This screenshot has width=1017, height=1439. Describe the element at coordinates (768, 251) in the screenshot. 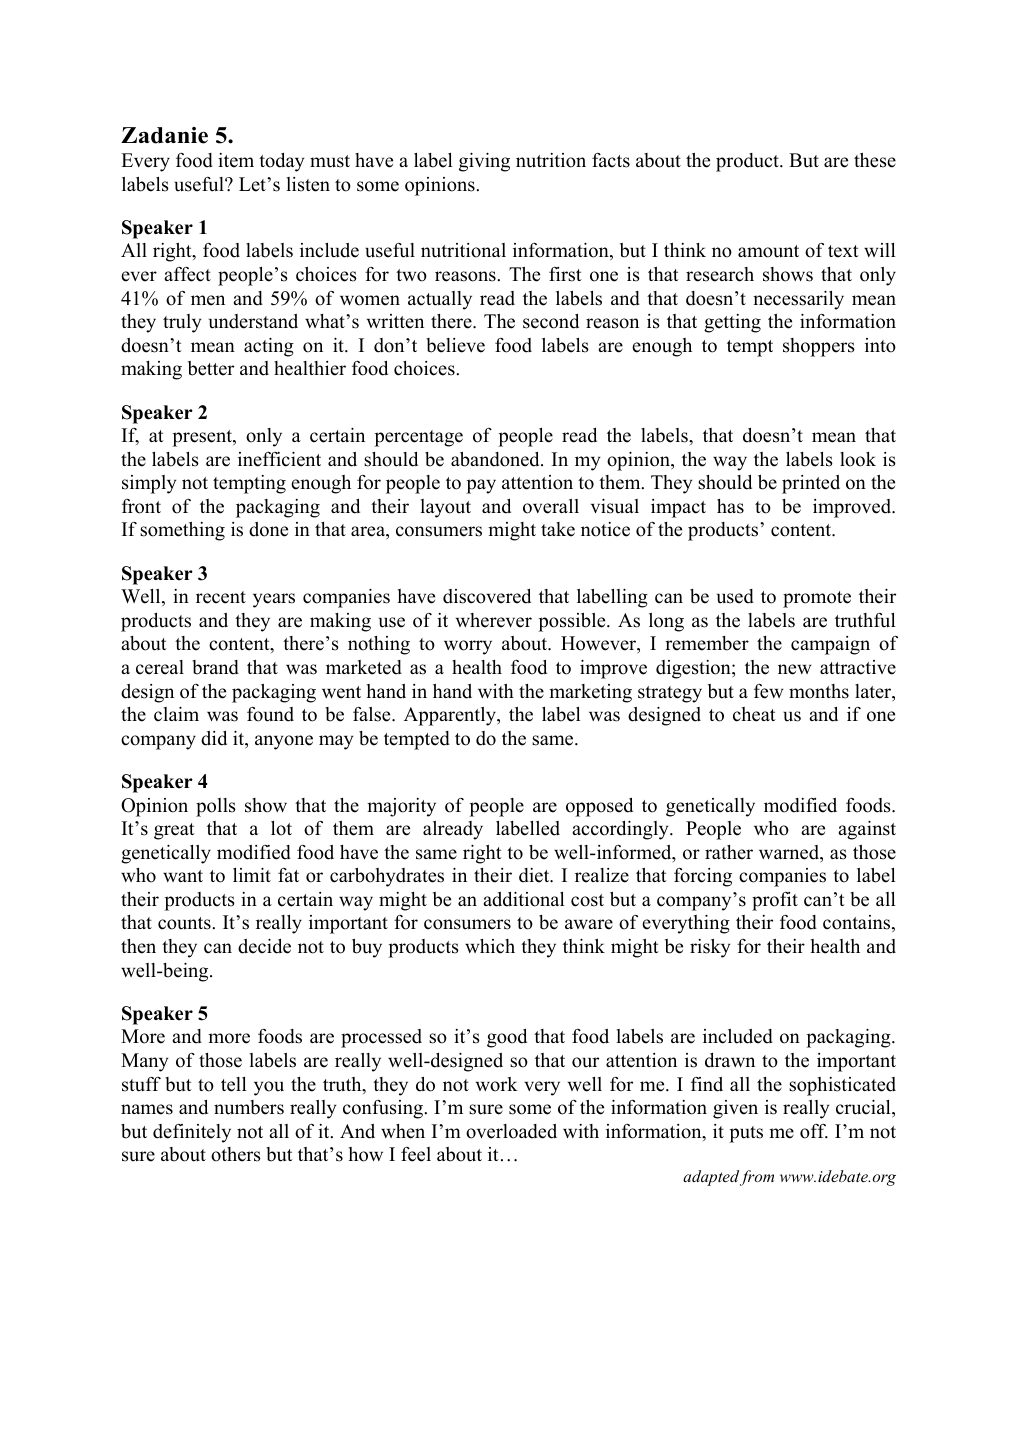

I see `amount` at that location.
